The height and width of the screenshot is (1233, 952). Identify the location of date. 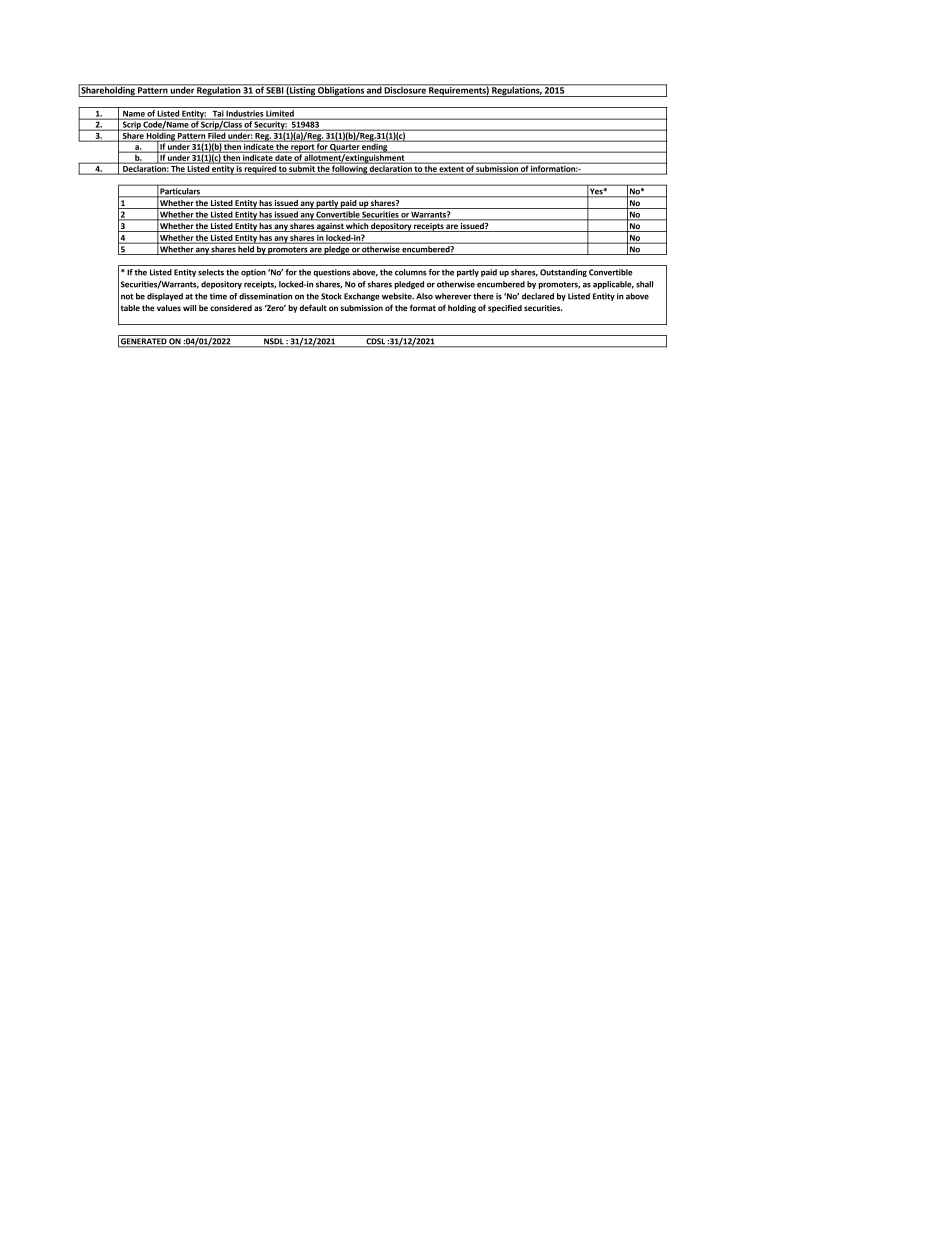
(284, 156).
